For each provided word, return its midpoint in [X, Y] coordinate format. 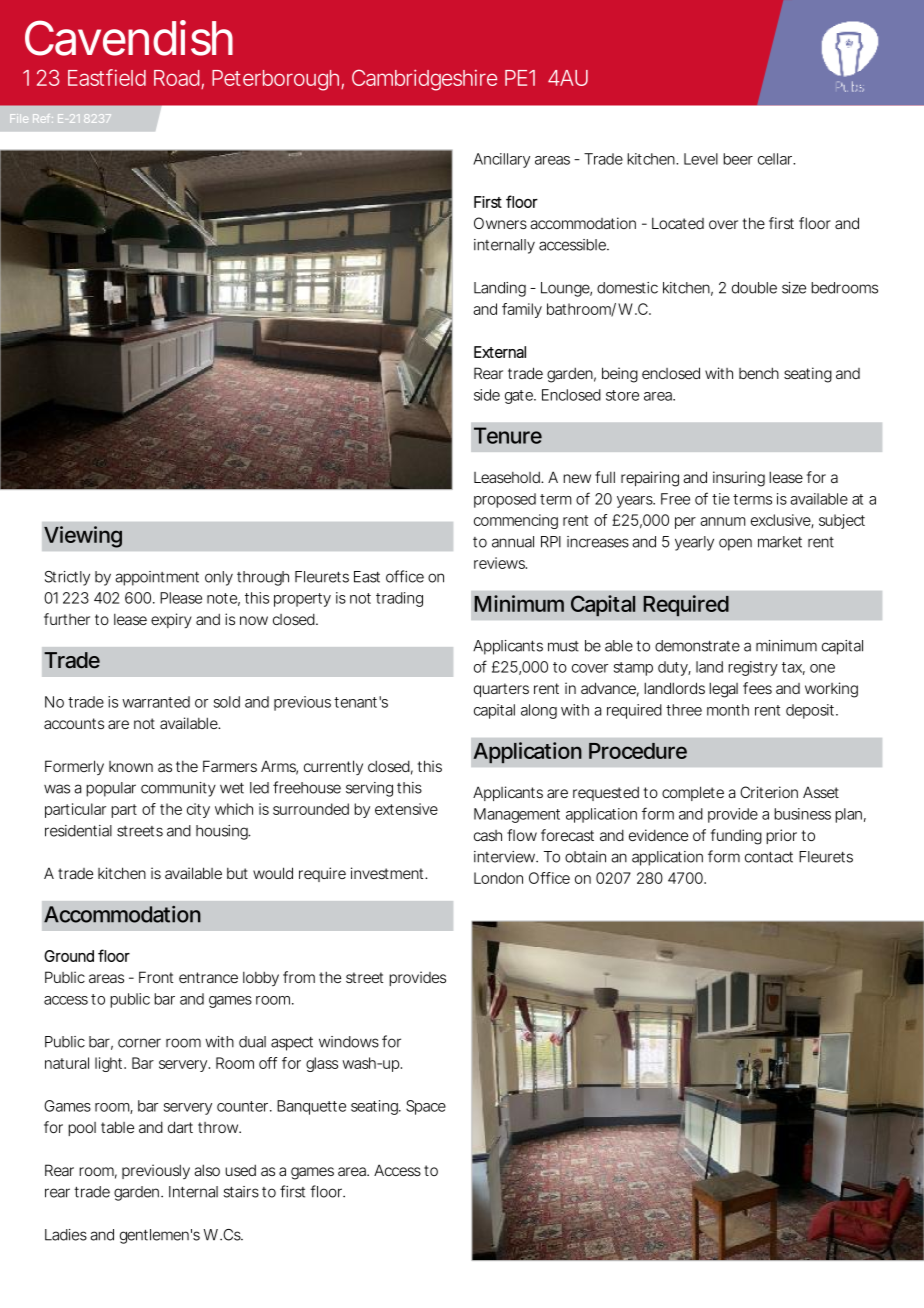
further [67, 619]
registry [753, 668]
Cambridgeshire [424, 80]
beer [738, 159]
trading [399, 599]
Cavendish [129, 38]
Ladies [66, 1235]
